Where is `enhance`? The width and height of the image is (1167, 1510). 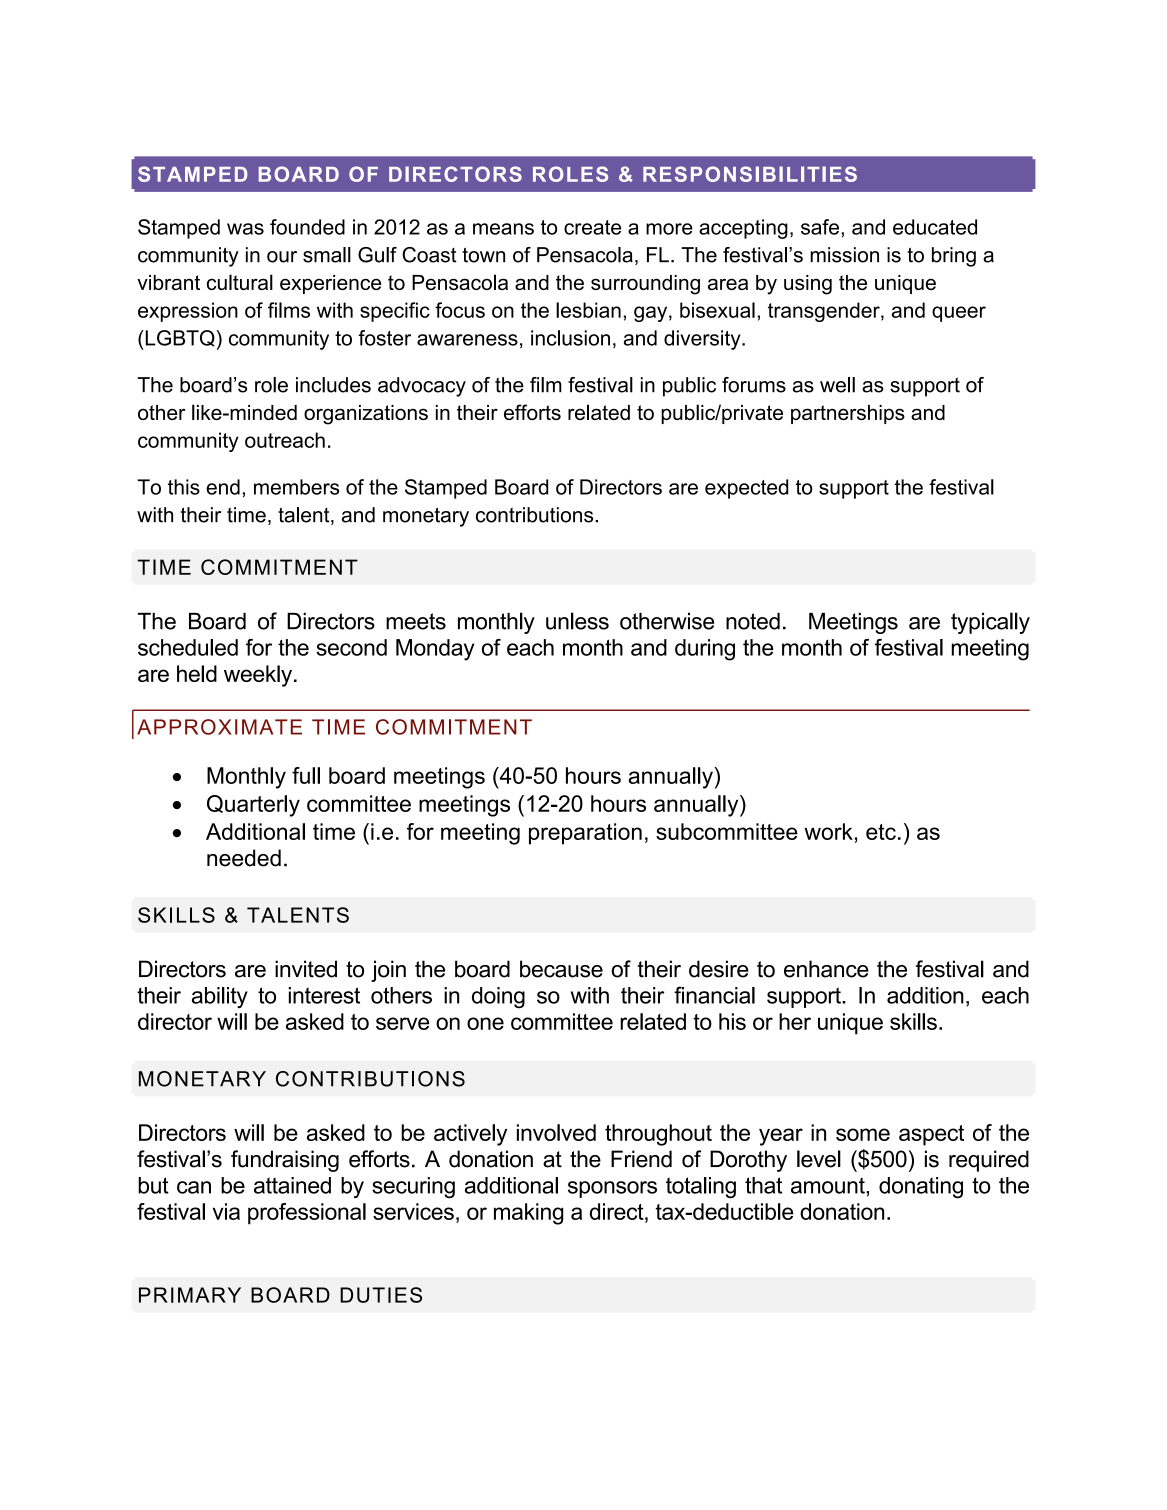 enhance is located at coordinates (826, 969).
